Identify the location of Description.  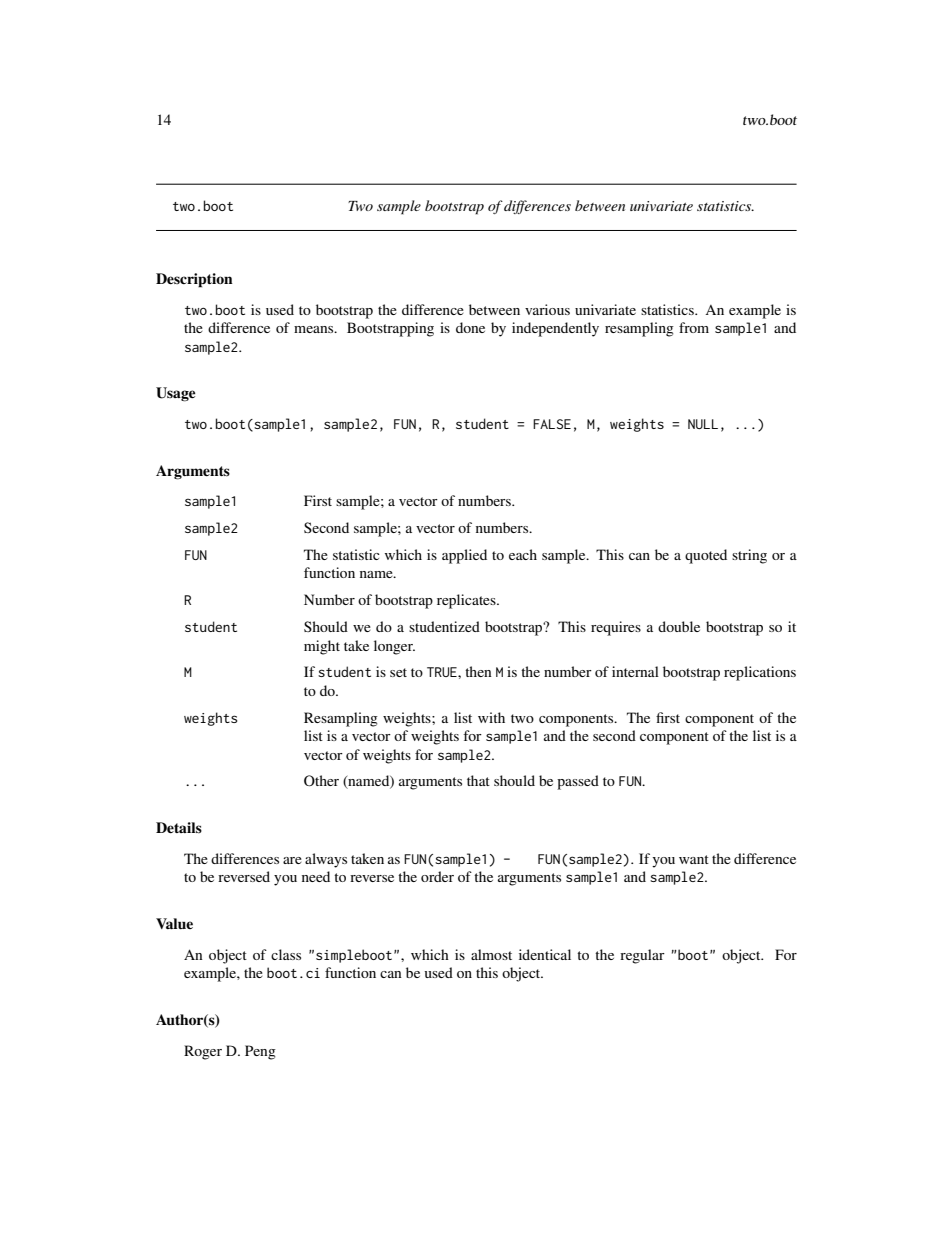
(194, 280).
